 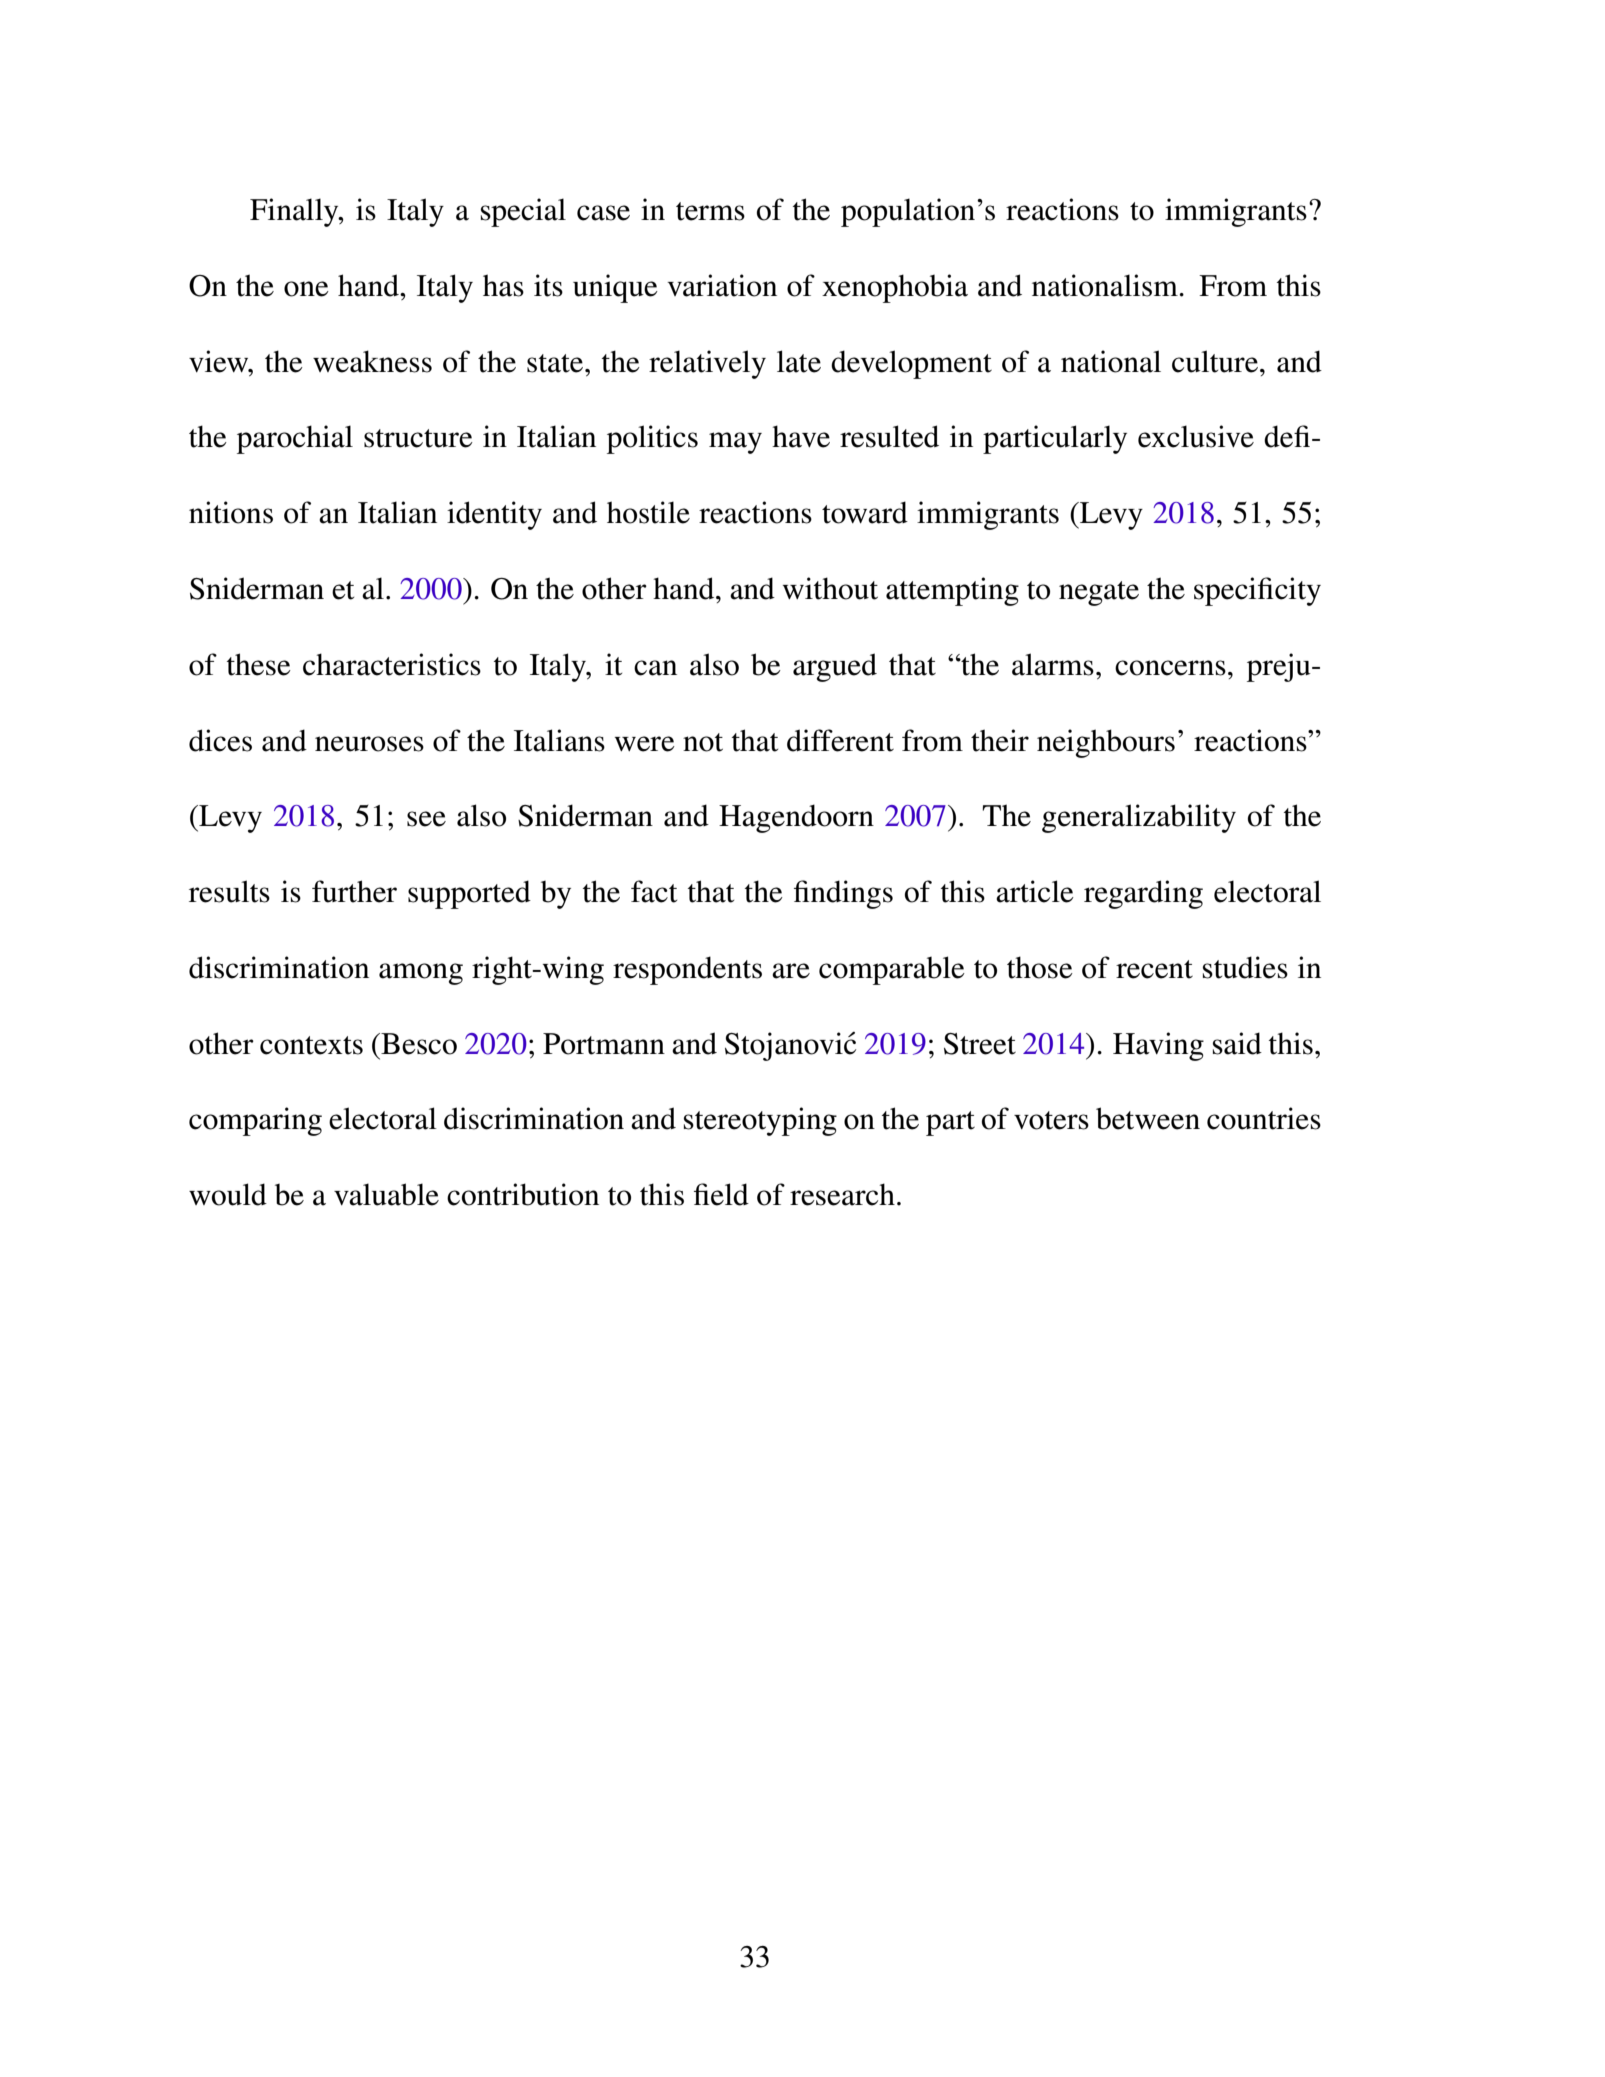 What do you see at coordinates (386, 1194) in the document?
I see `valuable` at bounding box center [386, 1194].
